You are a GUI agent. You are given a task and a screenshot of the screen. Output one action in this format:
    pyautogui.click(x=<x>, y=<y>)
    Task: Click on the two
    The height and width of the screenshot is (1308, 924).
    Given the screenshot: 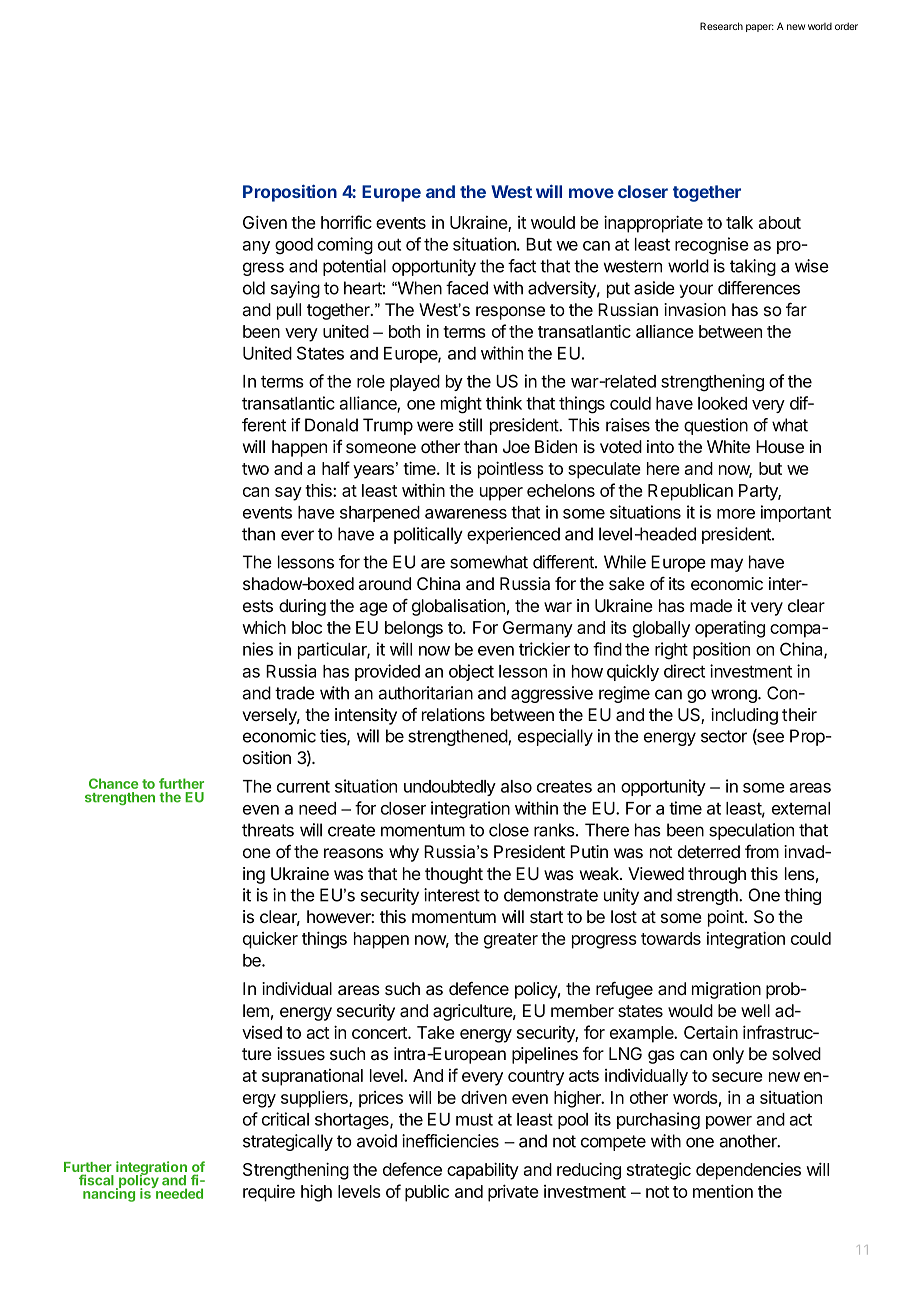 What is the action you would take?
    pyautogui.click(x=255, y=469)
